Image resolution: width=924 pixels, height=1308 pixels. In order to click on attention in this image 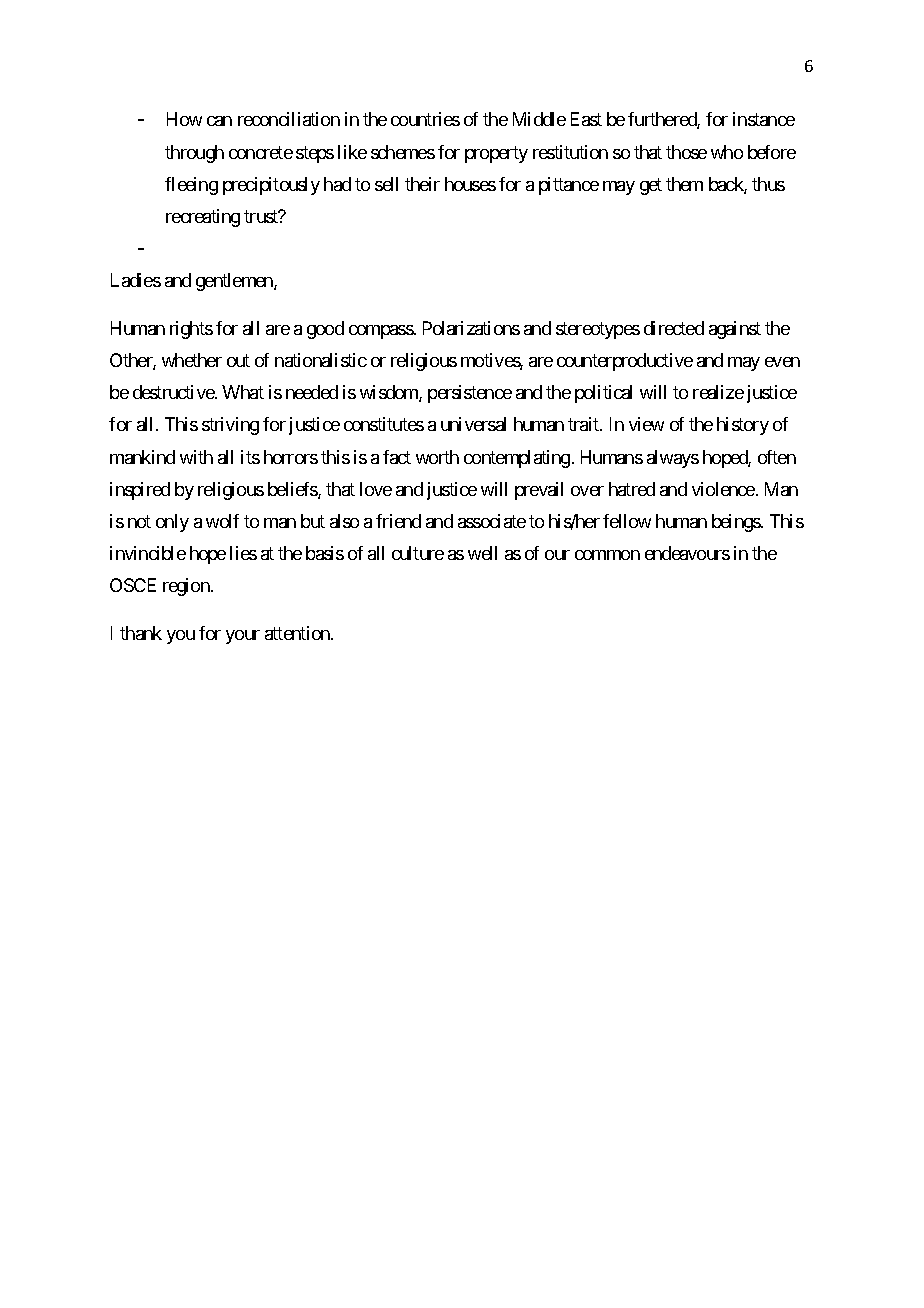, I will do `click(298, 633)`.
